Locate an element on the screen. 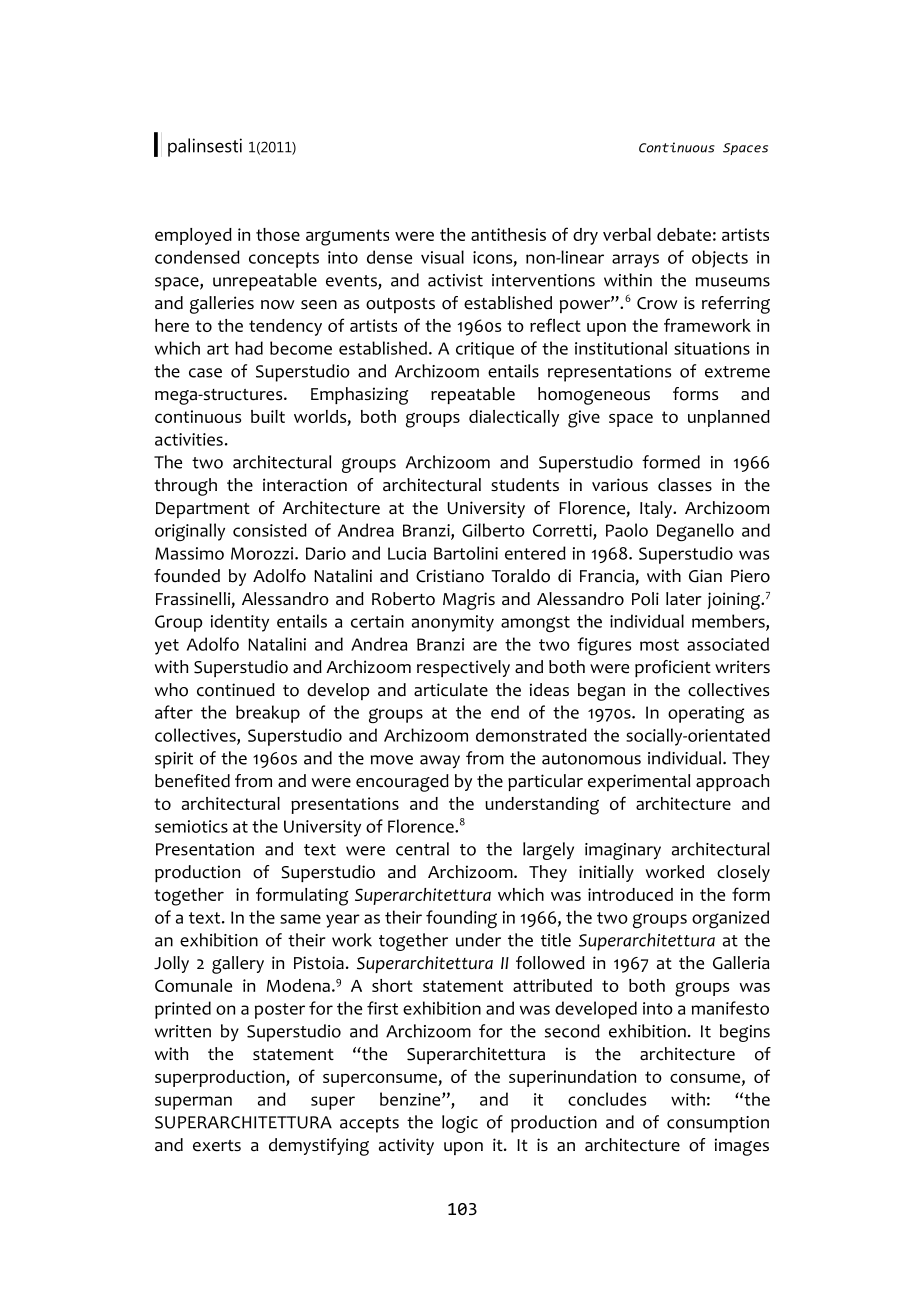 This screenshot has height=1308, width=924. consumption is located at coordinates (718, 1124).
